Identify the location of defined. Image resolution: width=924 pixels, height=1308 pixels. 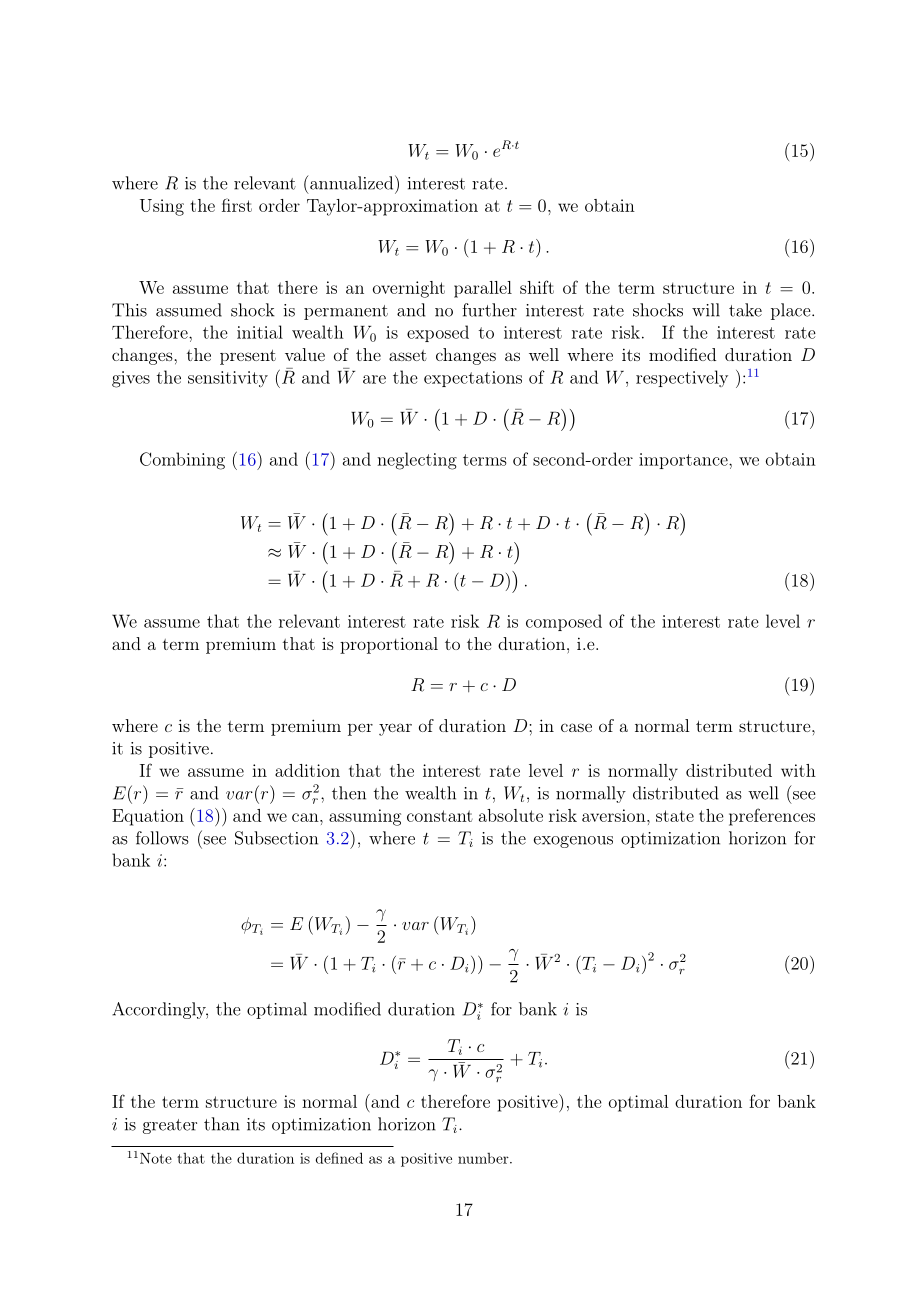
(339, 1158).
